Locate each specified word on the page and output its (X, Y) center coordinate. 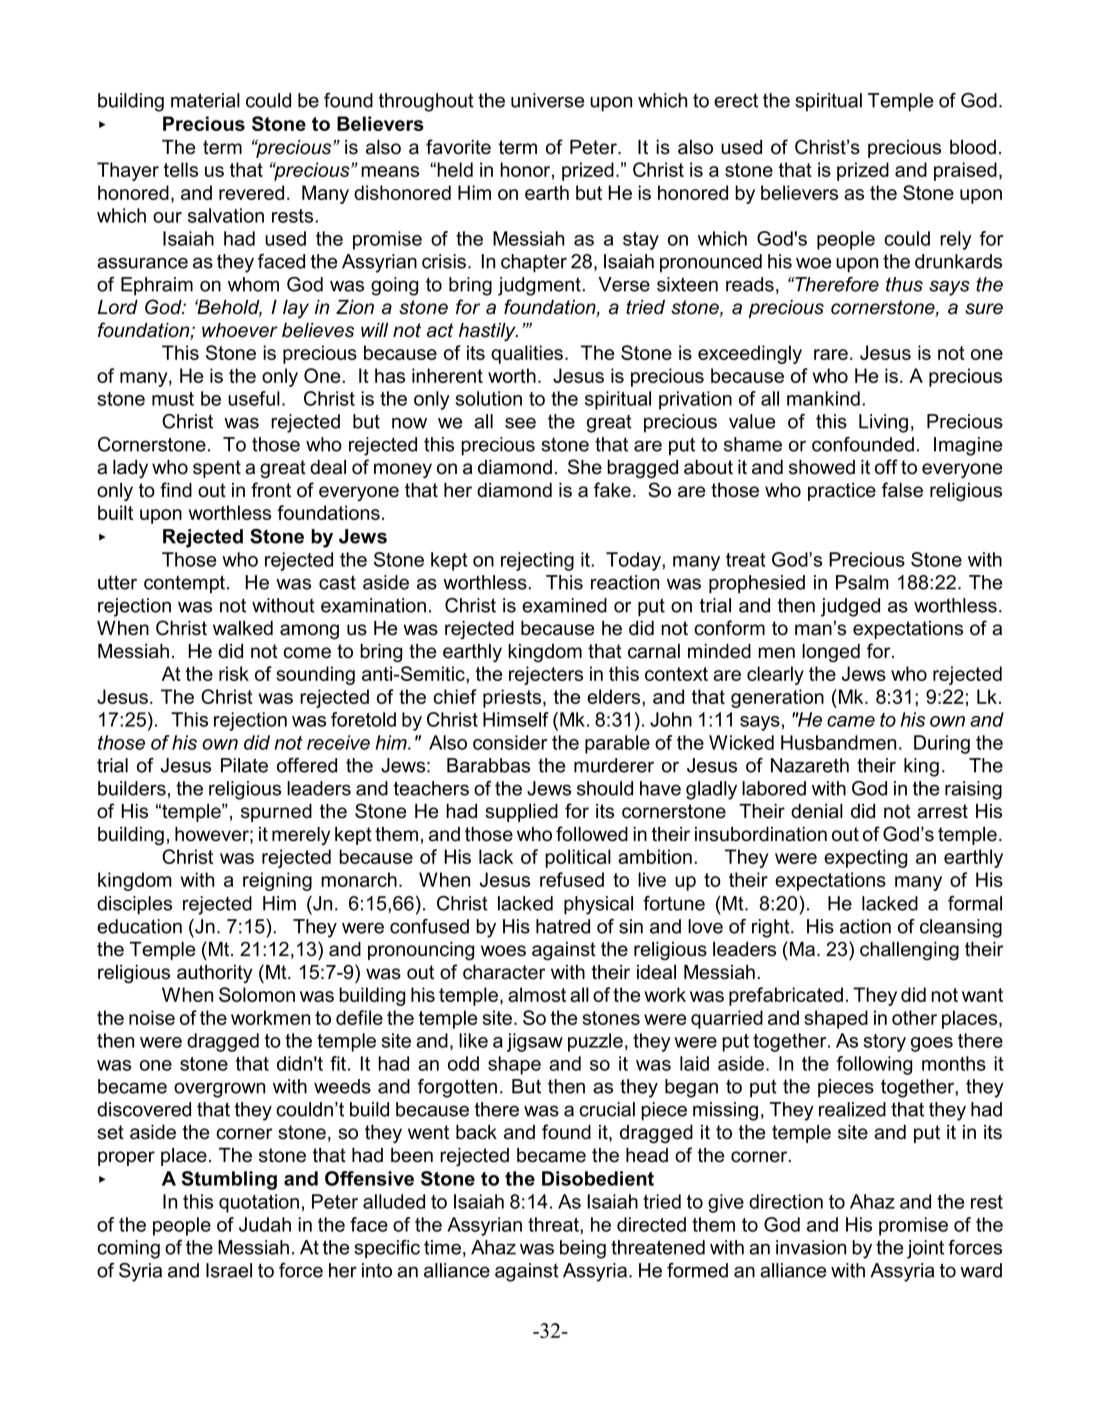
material (205, 100)
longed (831, 653)
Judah (265, 1224)
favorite (458, 147)
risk (234, 673)
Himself (516, 719)
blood (973, 147)
